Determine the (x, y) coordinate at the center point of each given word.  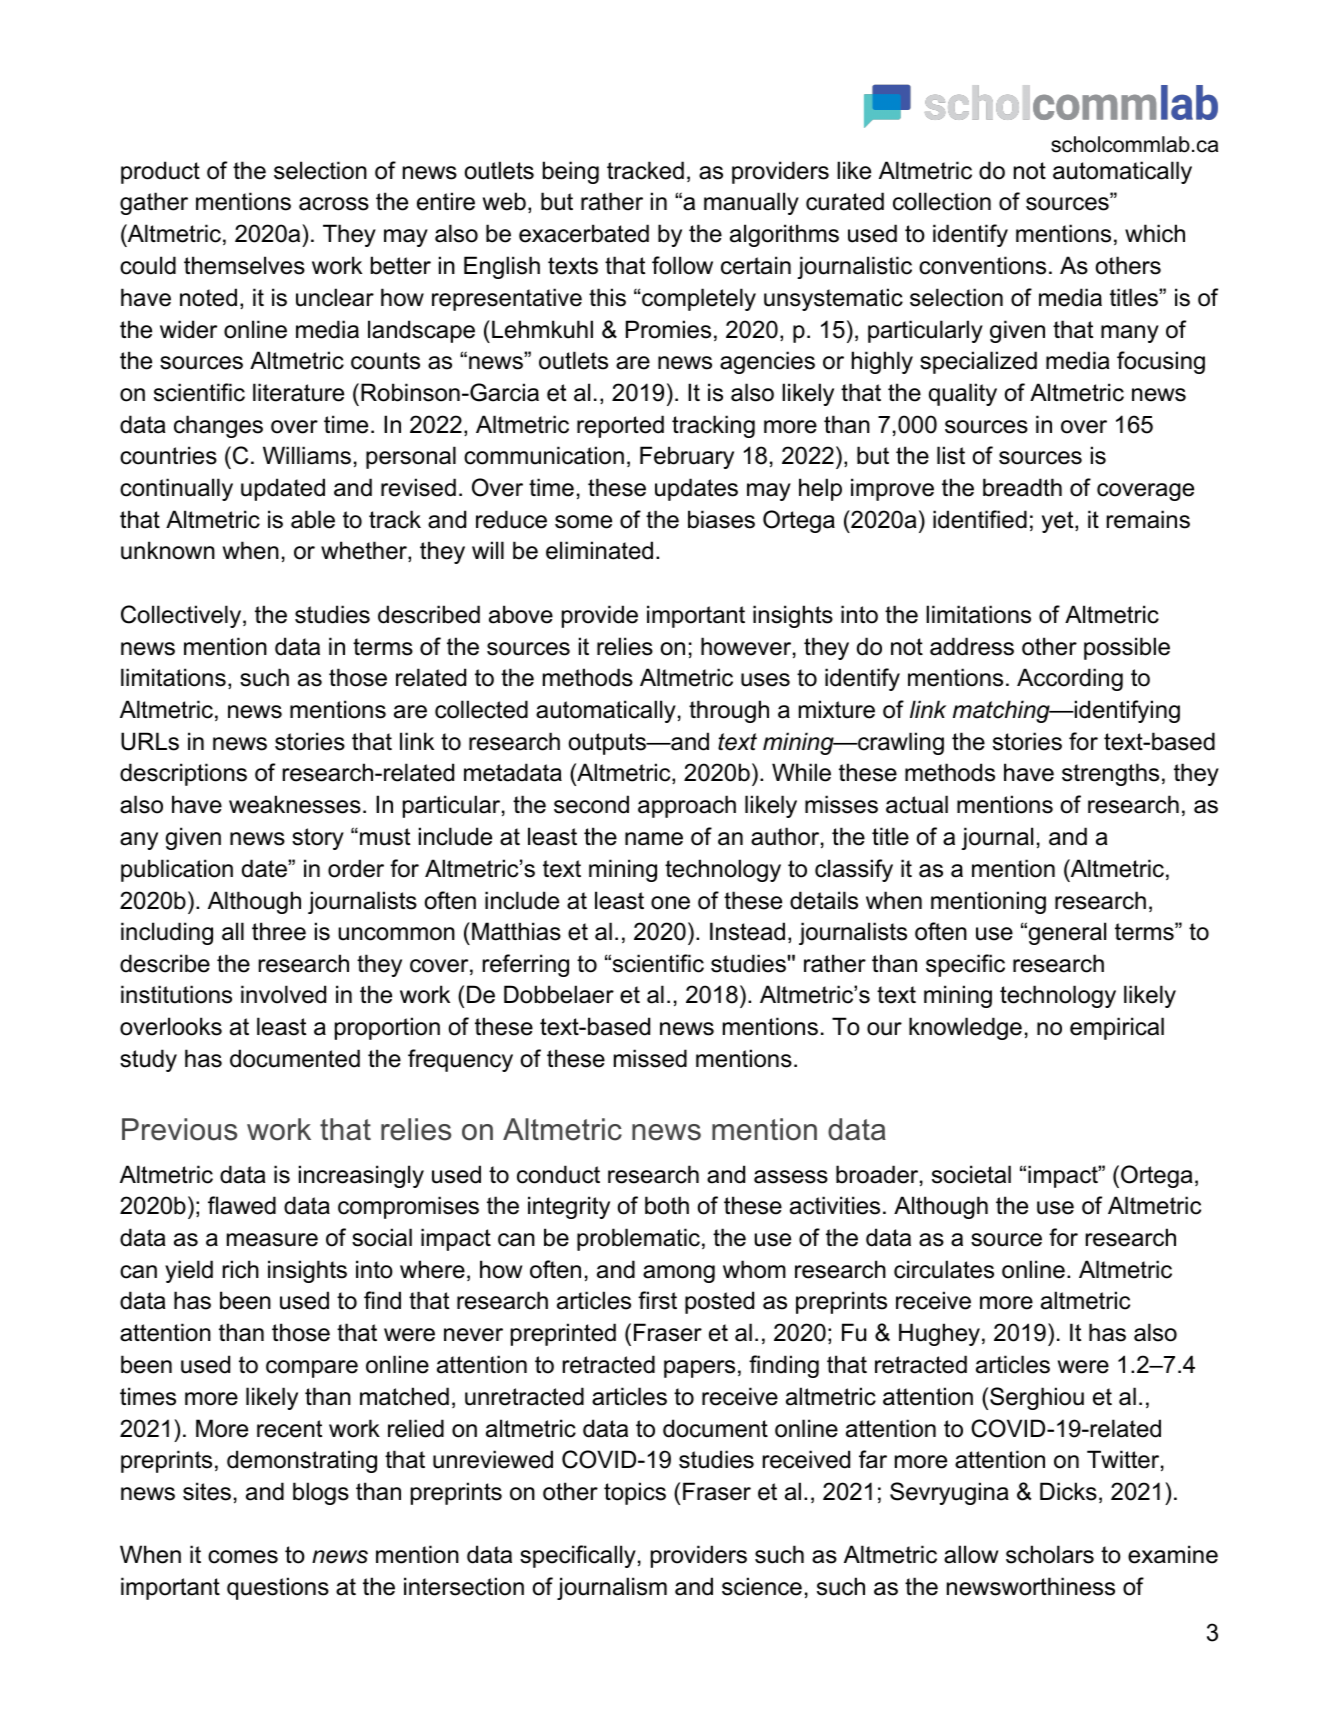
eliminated (599, 550)
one (670, 903)
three (279, 931)
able (313, 519)
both (667, 1205)
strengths (1110, 774)
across (334, 204)
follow (682, 265)
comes (243, 1557)
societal (971, 1174)
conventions (982, 265)
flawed (242, 1205)
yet (1059, 522)
